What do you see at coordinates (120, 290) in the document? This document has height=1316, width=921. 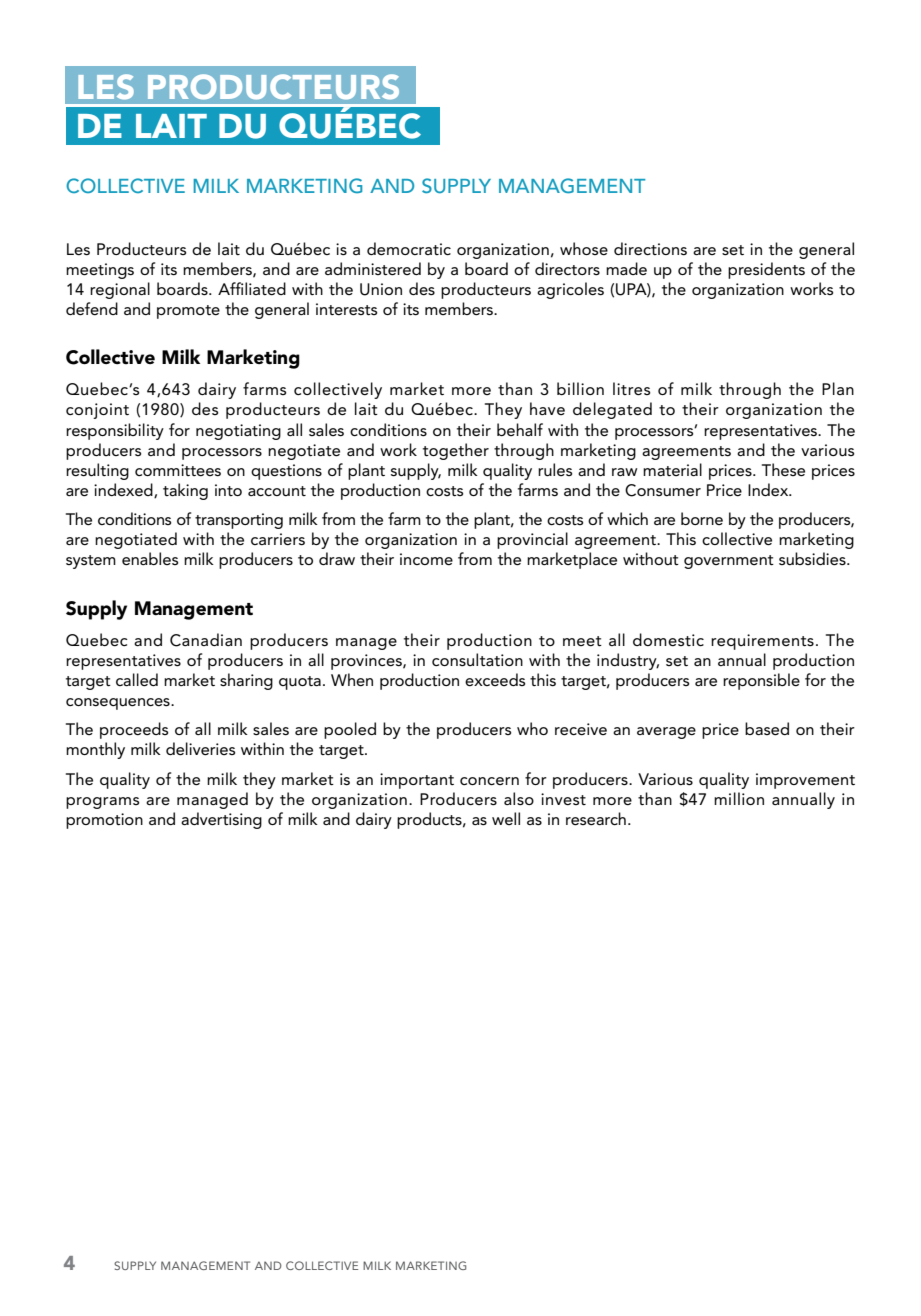 I see `regional` at bounding box center [120, 290].
